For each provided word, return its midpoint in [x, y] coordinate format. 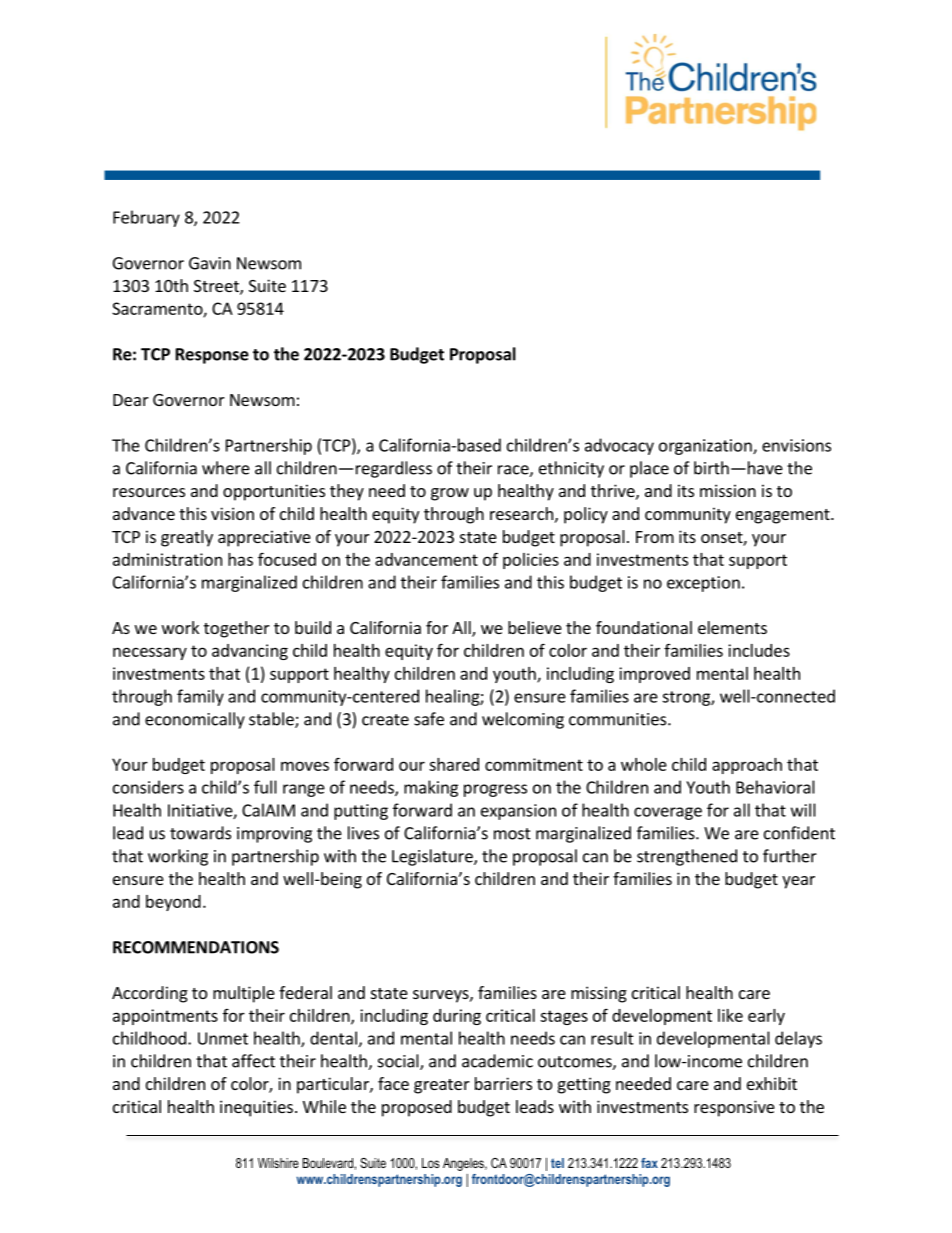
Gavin [210, 263]
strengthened [687, 857]
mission [728, 490]
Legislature [433, 857]
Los [431, 1163]
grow [450, 494]
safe [429, 719]
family [200, 697]
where [226, 468]
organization [706, 447]
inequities [256, 1108]
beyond [173, 903]
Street [217, 287]
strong [687, 698]
